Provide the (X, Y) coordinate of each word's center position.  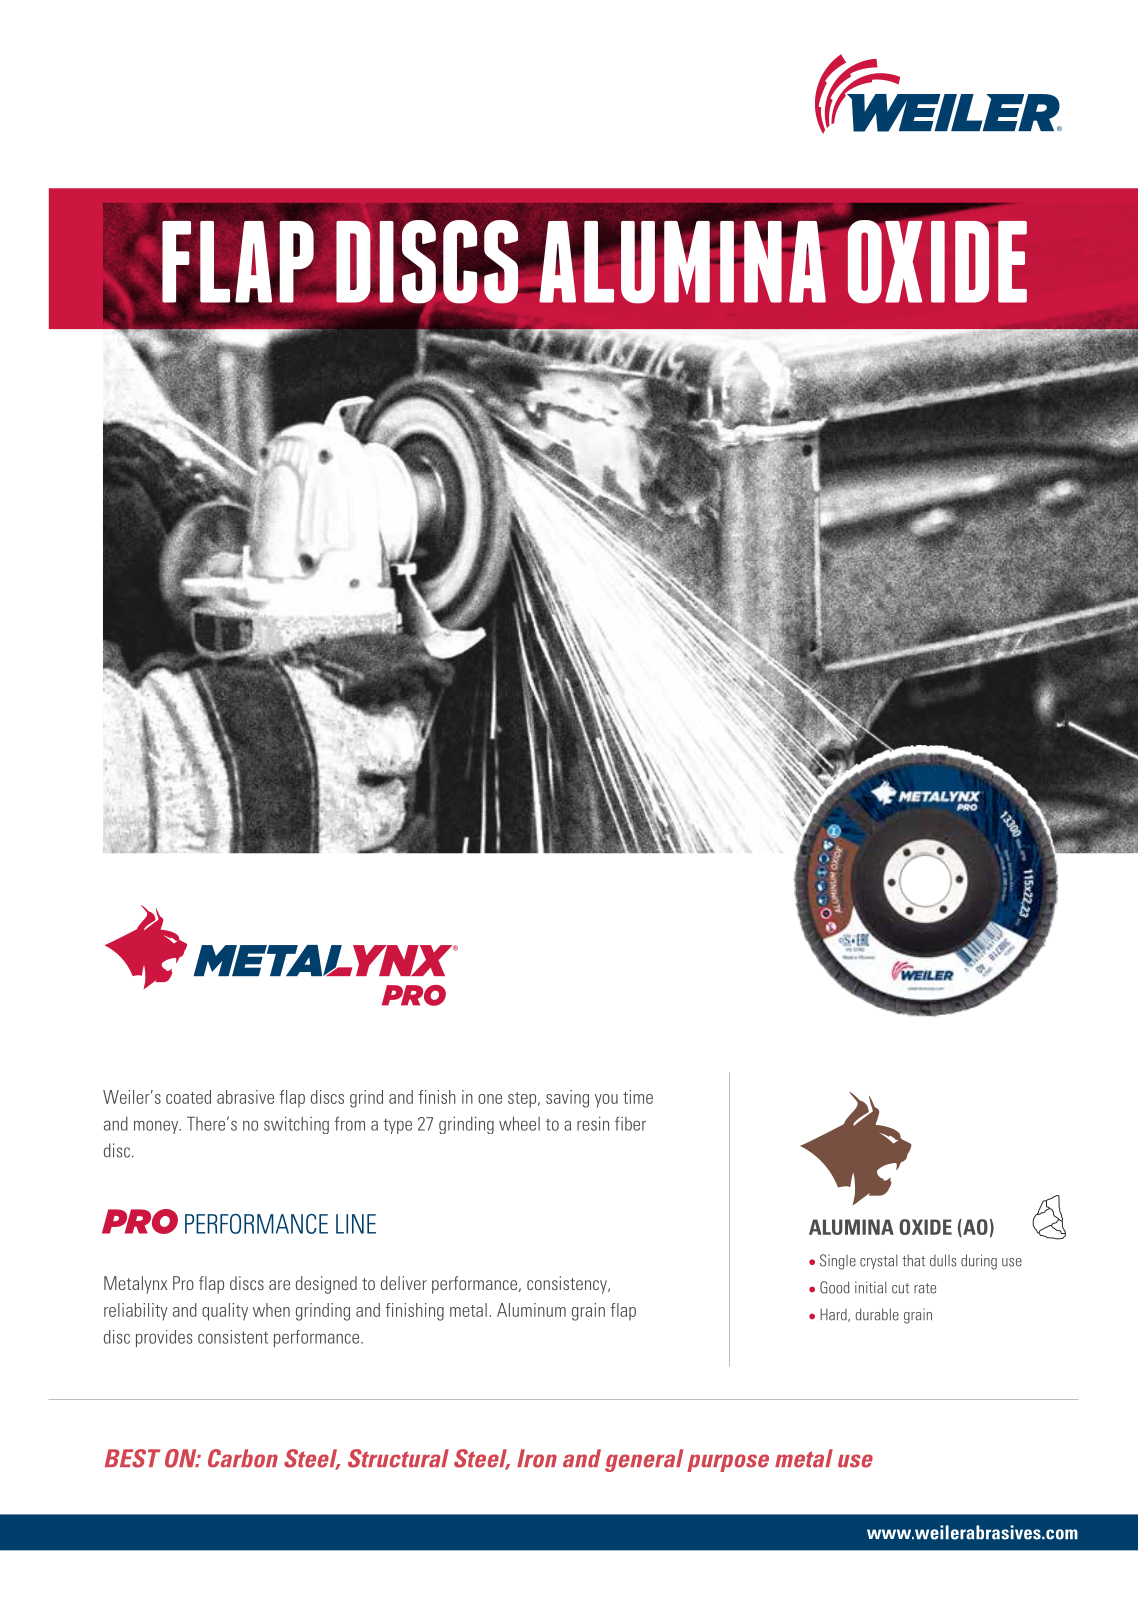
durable (877, 1314)
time (638, 1097)
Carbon (243, 1458)
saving (567, 1099)
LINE (356, 1224)
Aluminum (531, 1310)
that (913, 1260)
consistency (568, 1285)
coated (188, 1097)
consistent (233, 1337)
